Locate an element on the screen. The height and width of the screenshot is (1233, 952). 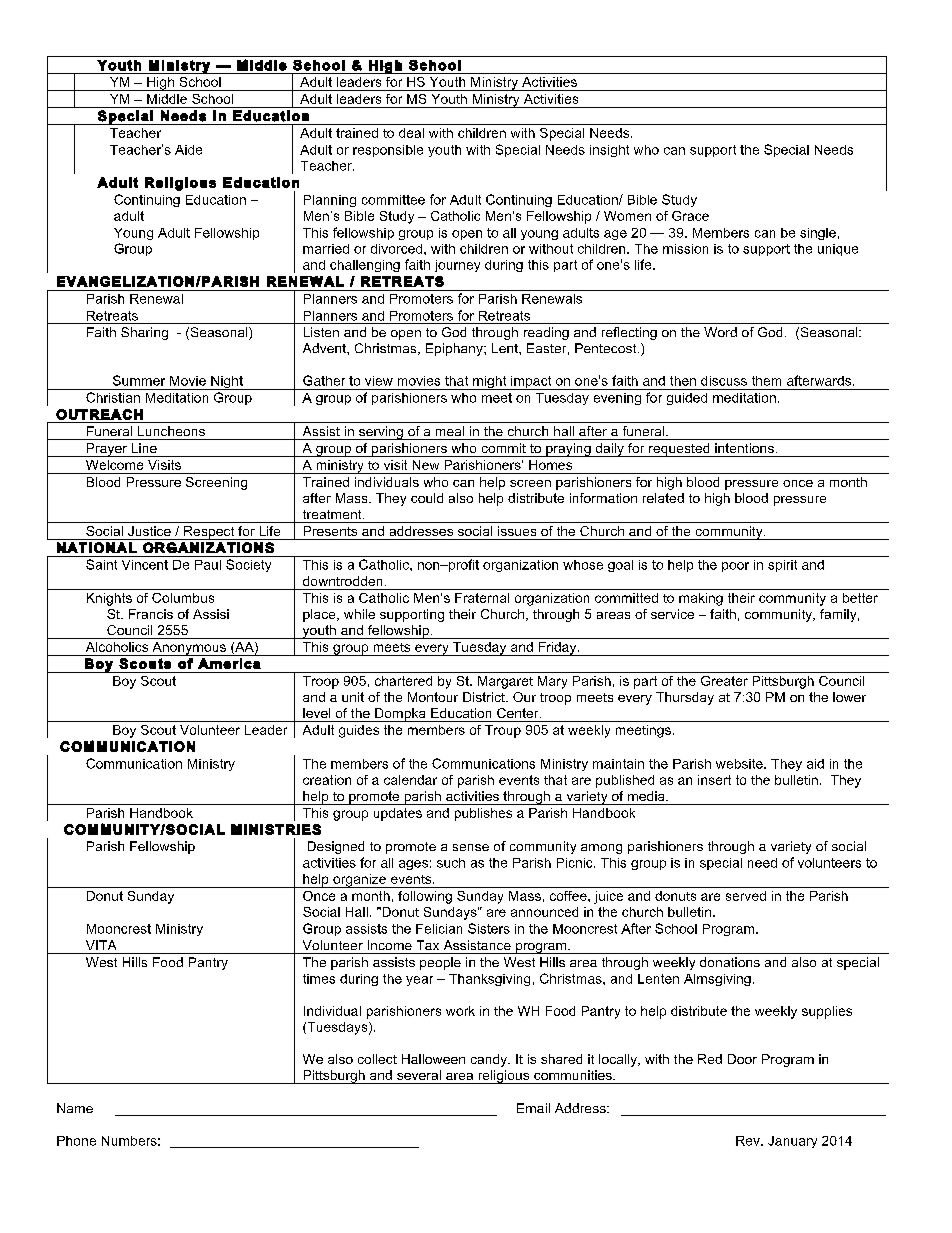
Email is located at coordinates (533, 1108).
